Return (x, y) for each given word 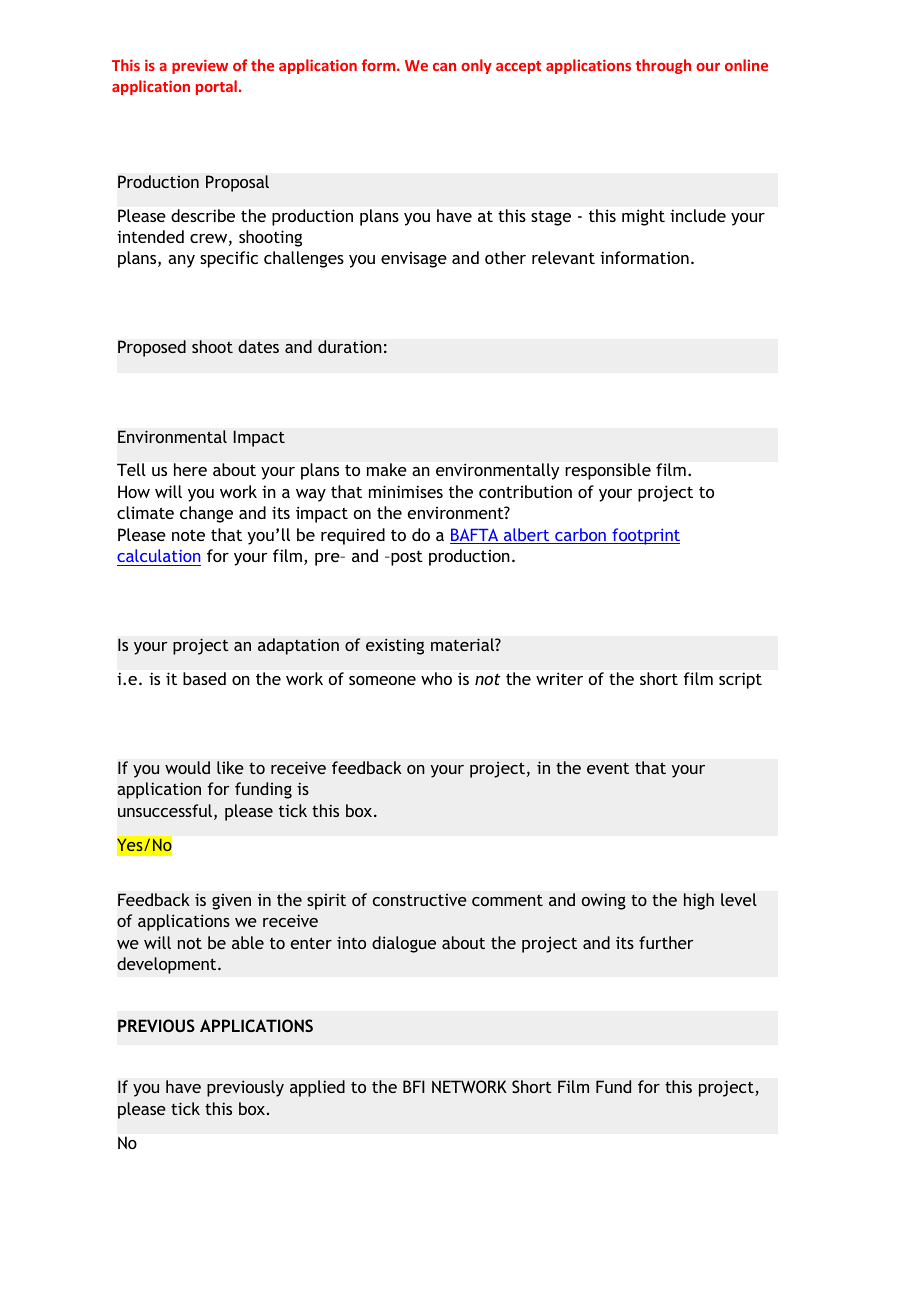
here (190, 469)
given (231, 902)
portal (216, 87)
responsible (608, 471)
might (643, 217)
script (740, 680)
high (699, 901)
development (168, 965)
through (663, 66)
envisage (414, 260)
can (444, 67)
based (204, 678)
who (436, 678)
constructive (420, 900)
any (181, 261)
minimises (406, 491)
